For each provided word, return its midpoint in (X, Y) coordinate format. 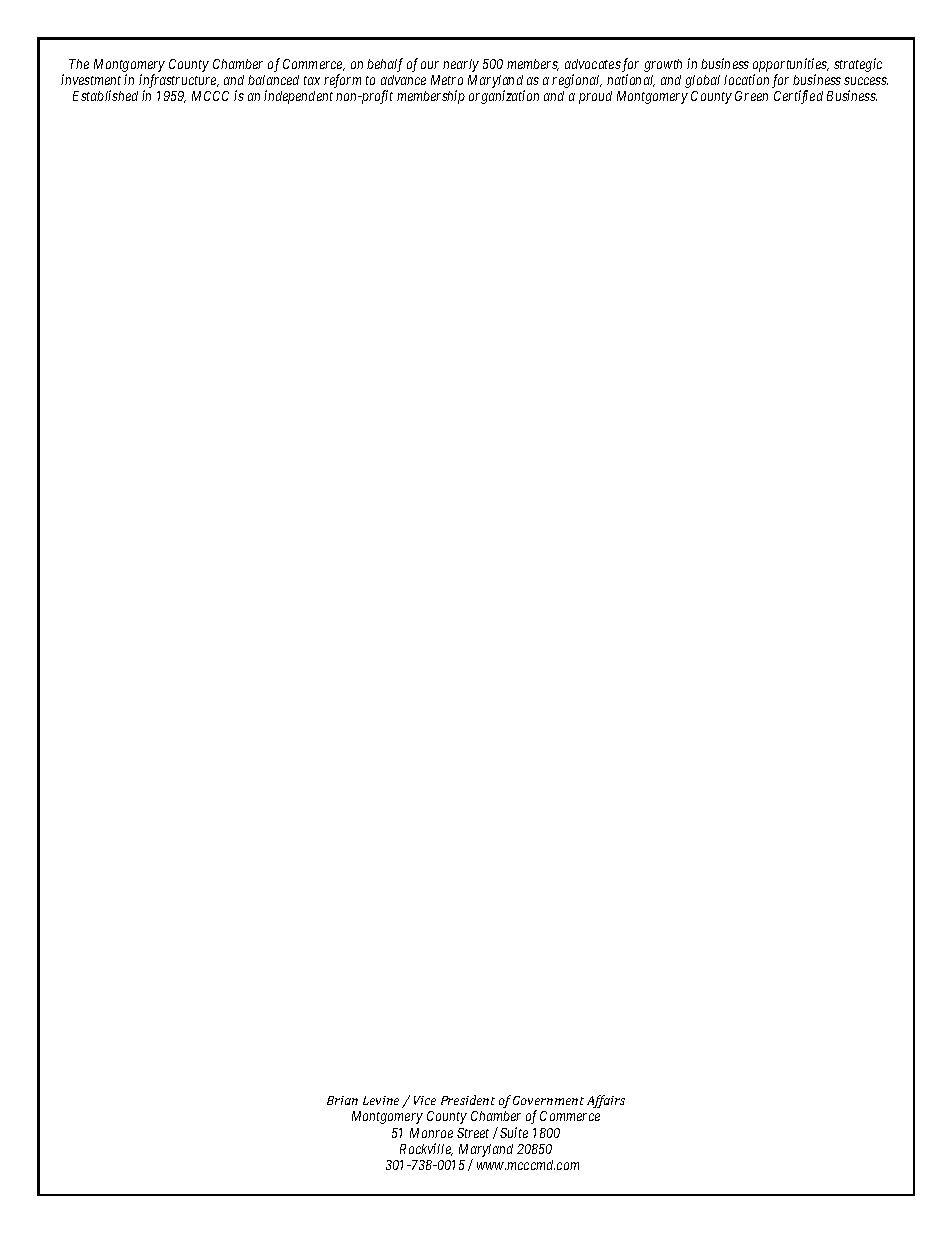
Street (473, 1133)
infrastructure (179, 82)
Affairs (606, 1101)
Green (751, 96)
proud (595, 97)
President (468, 1100)
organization (504, 97)
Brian (342, 1100)
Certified (798, 97)
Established (105, 95)
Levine (381, 1100)
